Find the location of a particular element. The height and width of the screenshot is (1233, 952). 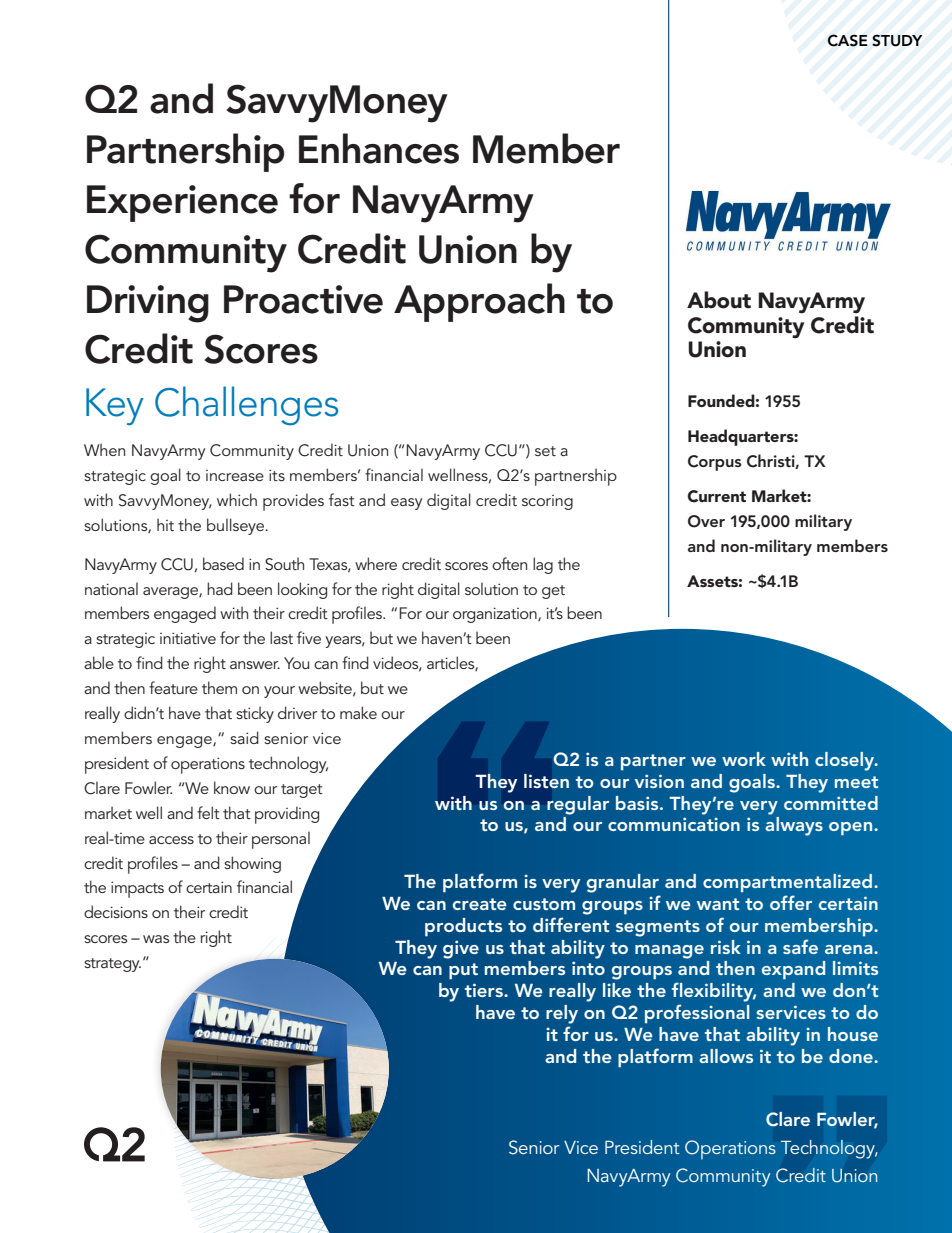

Driving is located at coordinates (148, 304).
